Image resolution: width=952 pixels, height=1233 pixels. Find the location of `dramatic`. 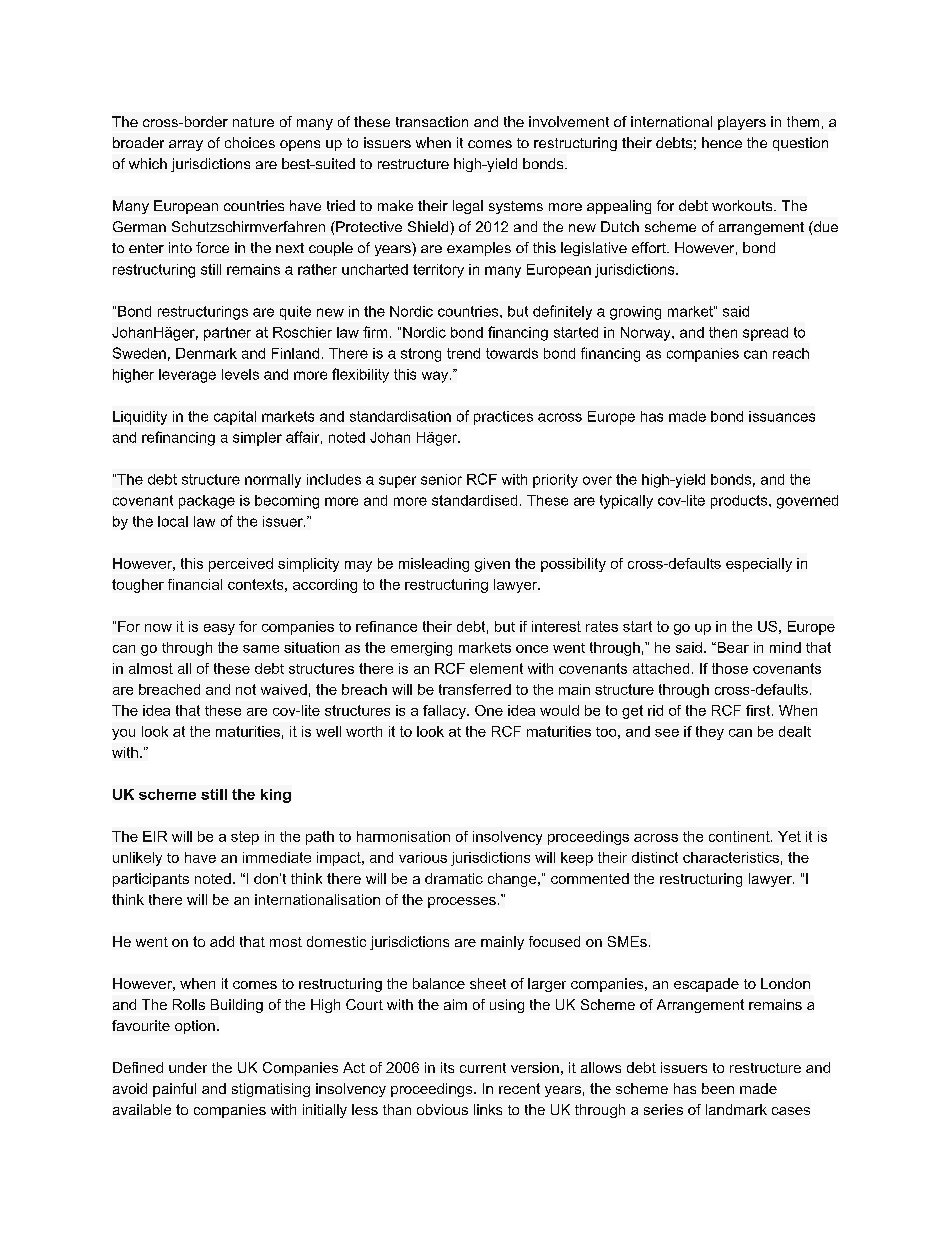

dramatic is located at coordinates (454, 878).
